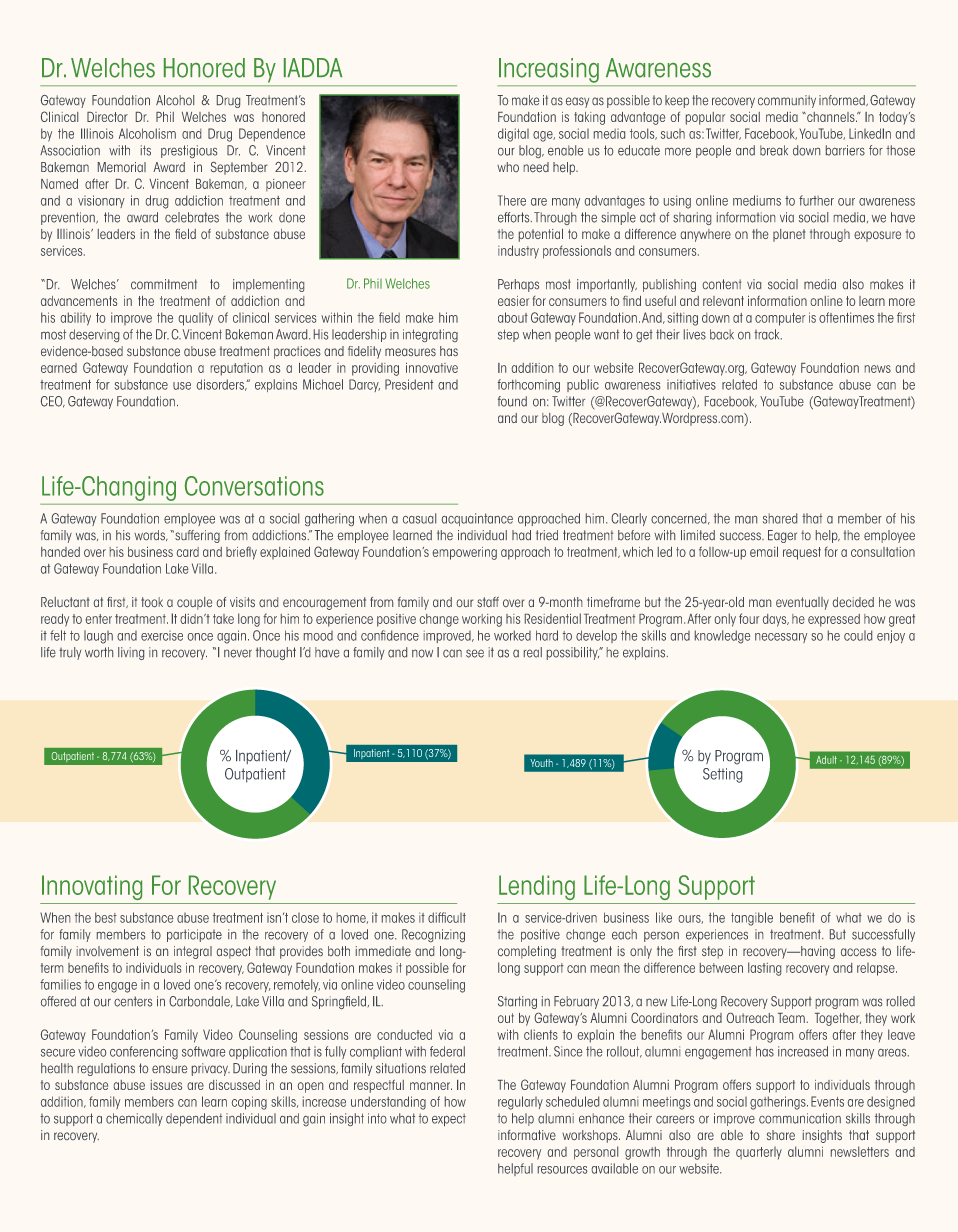 This page has width=958, height=1232. Describe the element at coordinates (107, 117) in the page. I see `Director` at that location.
